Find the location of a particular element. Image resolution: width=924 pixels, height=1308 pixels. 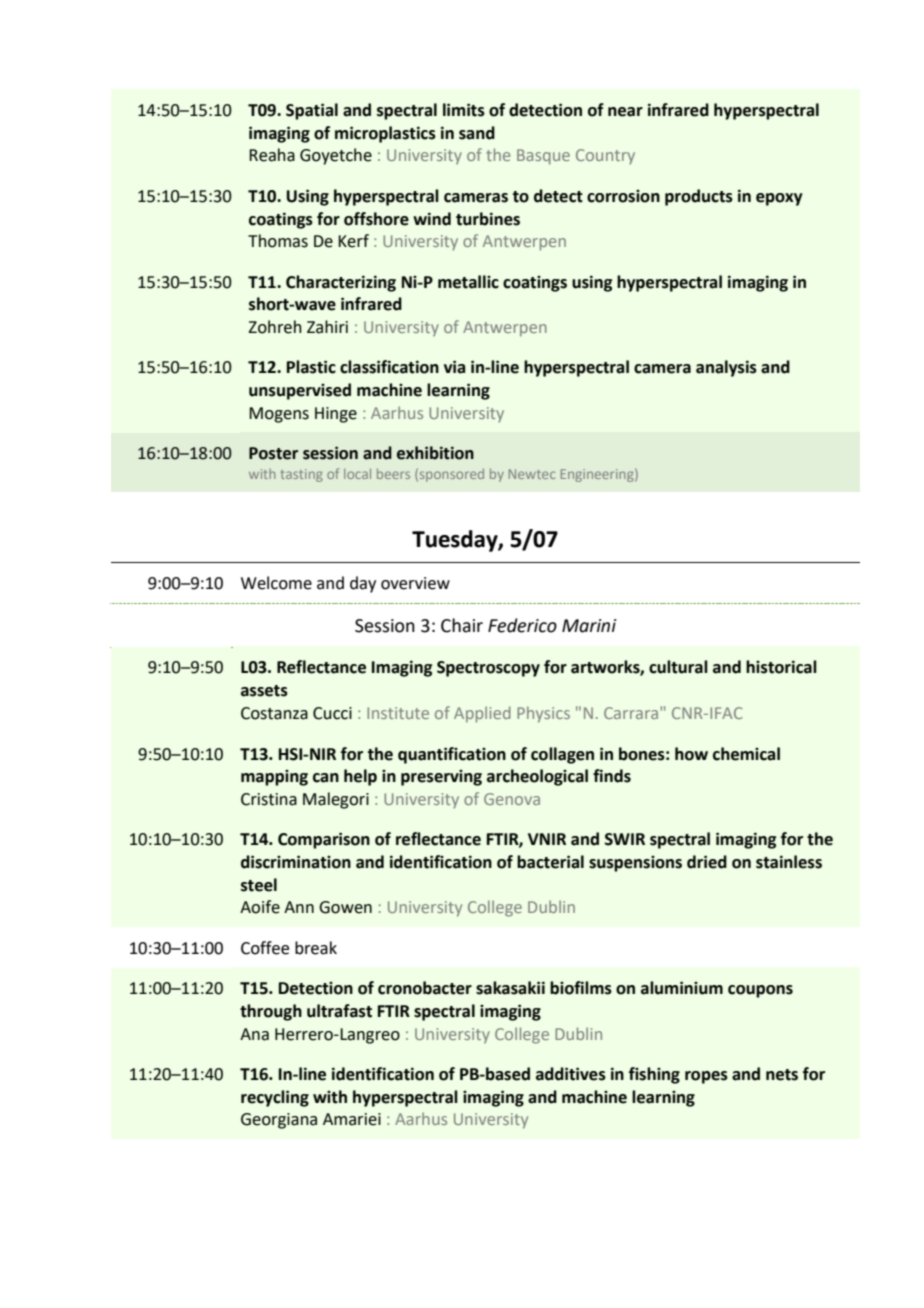

products is located at coordinates (699, 197).
